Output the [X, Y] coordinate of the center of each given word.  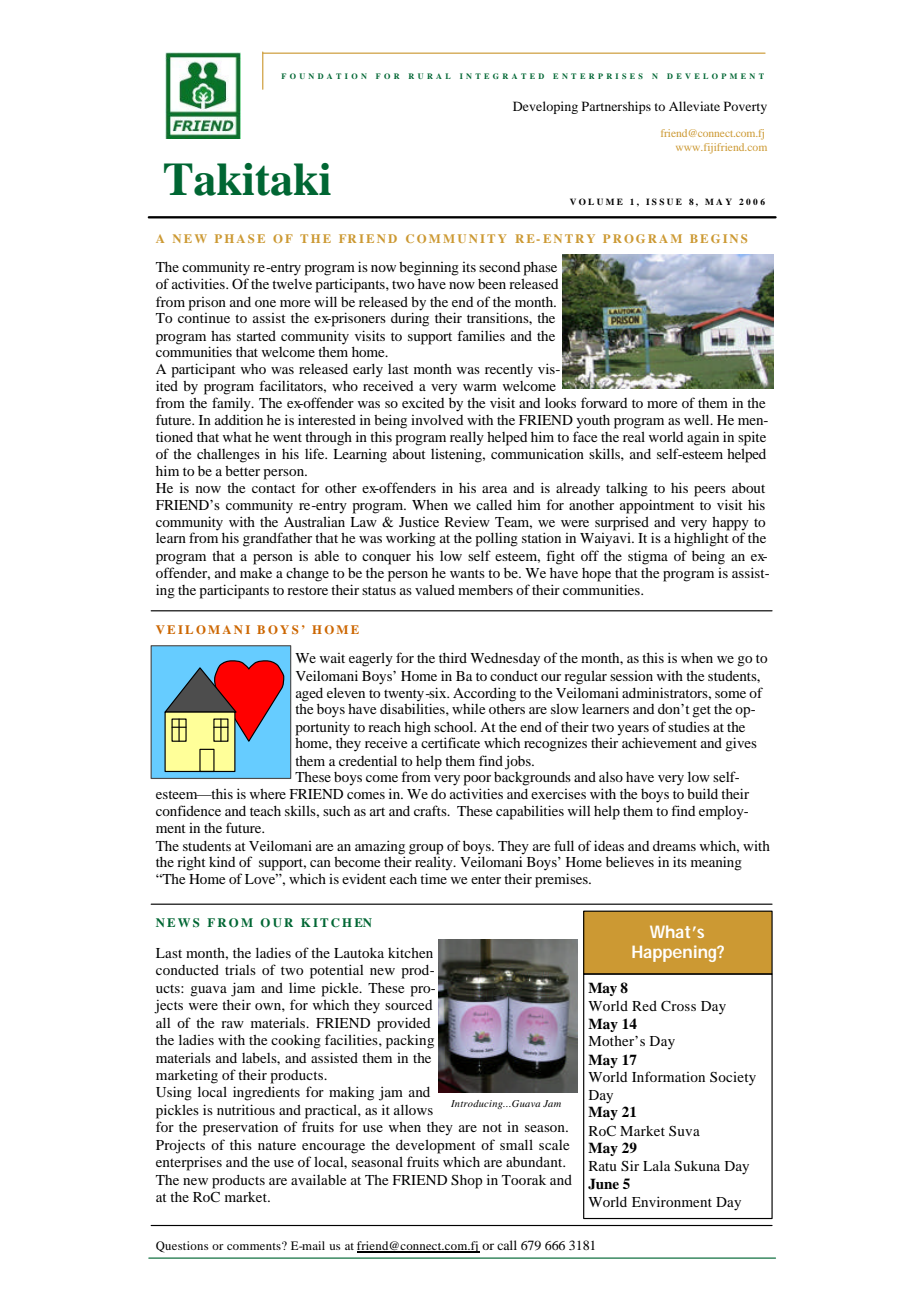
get [701, 711]
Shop [467, 1182]
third [453, 657]
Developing [545, 107]
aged [309, 695]
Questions [182, 1247]
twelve [292, 284]
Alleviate [694, 106]
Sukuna [697, 1166]
